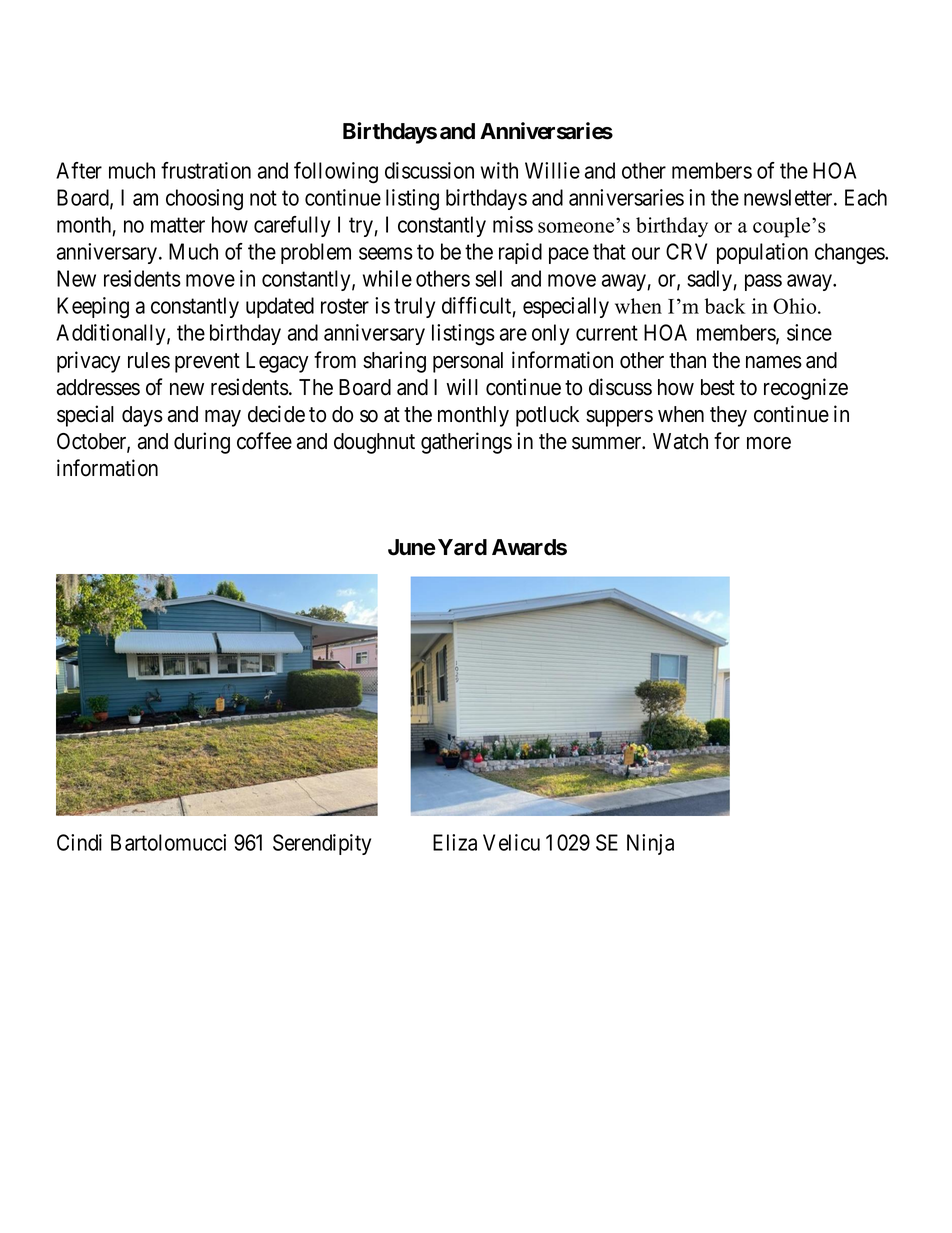  I want to click on Eliza, so click(455, 842).
